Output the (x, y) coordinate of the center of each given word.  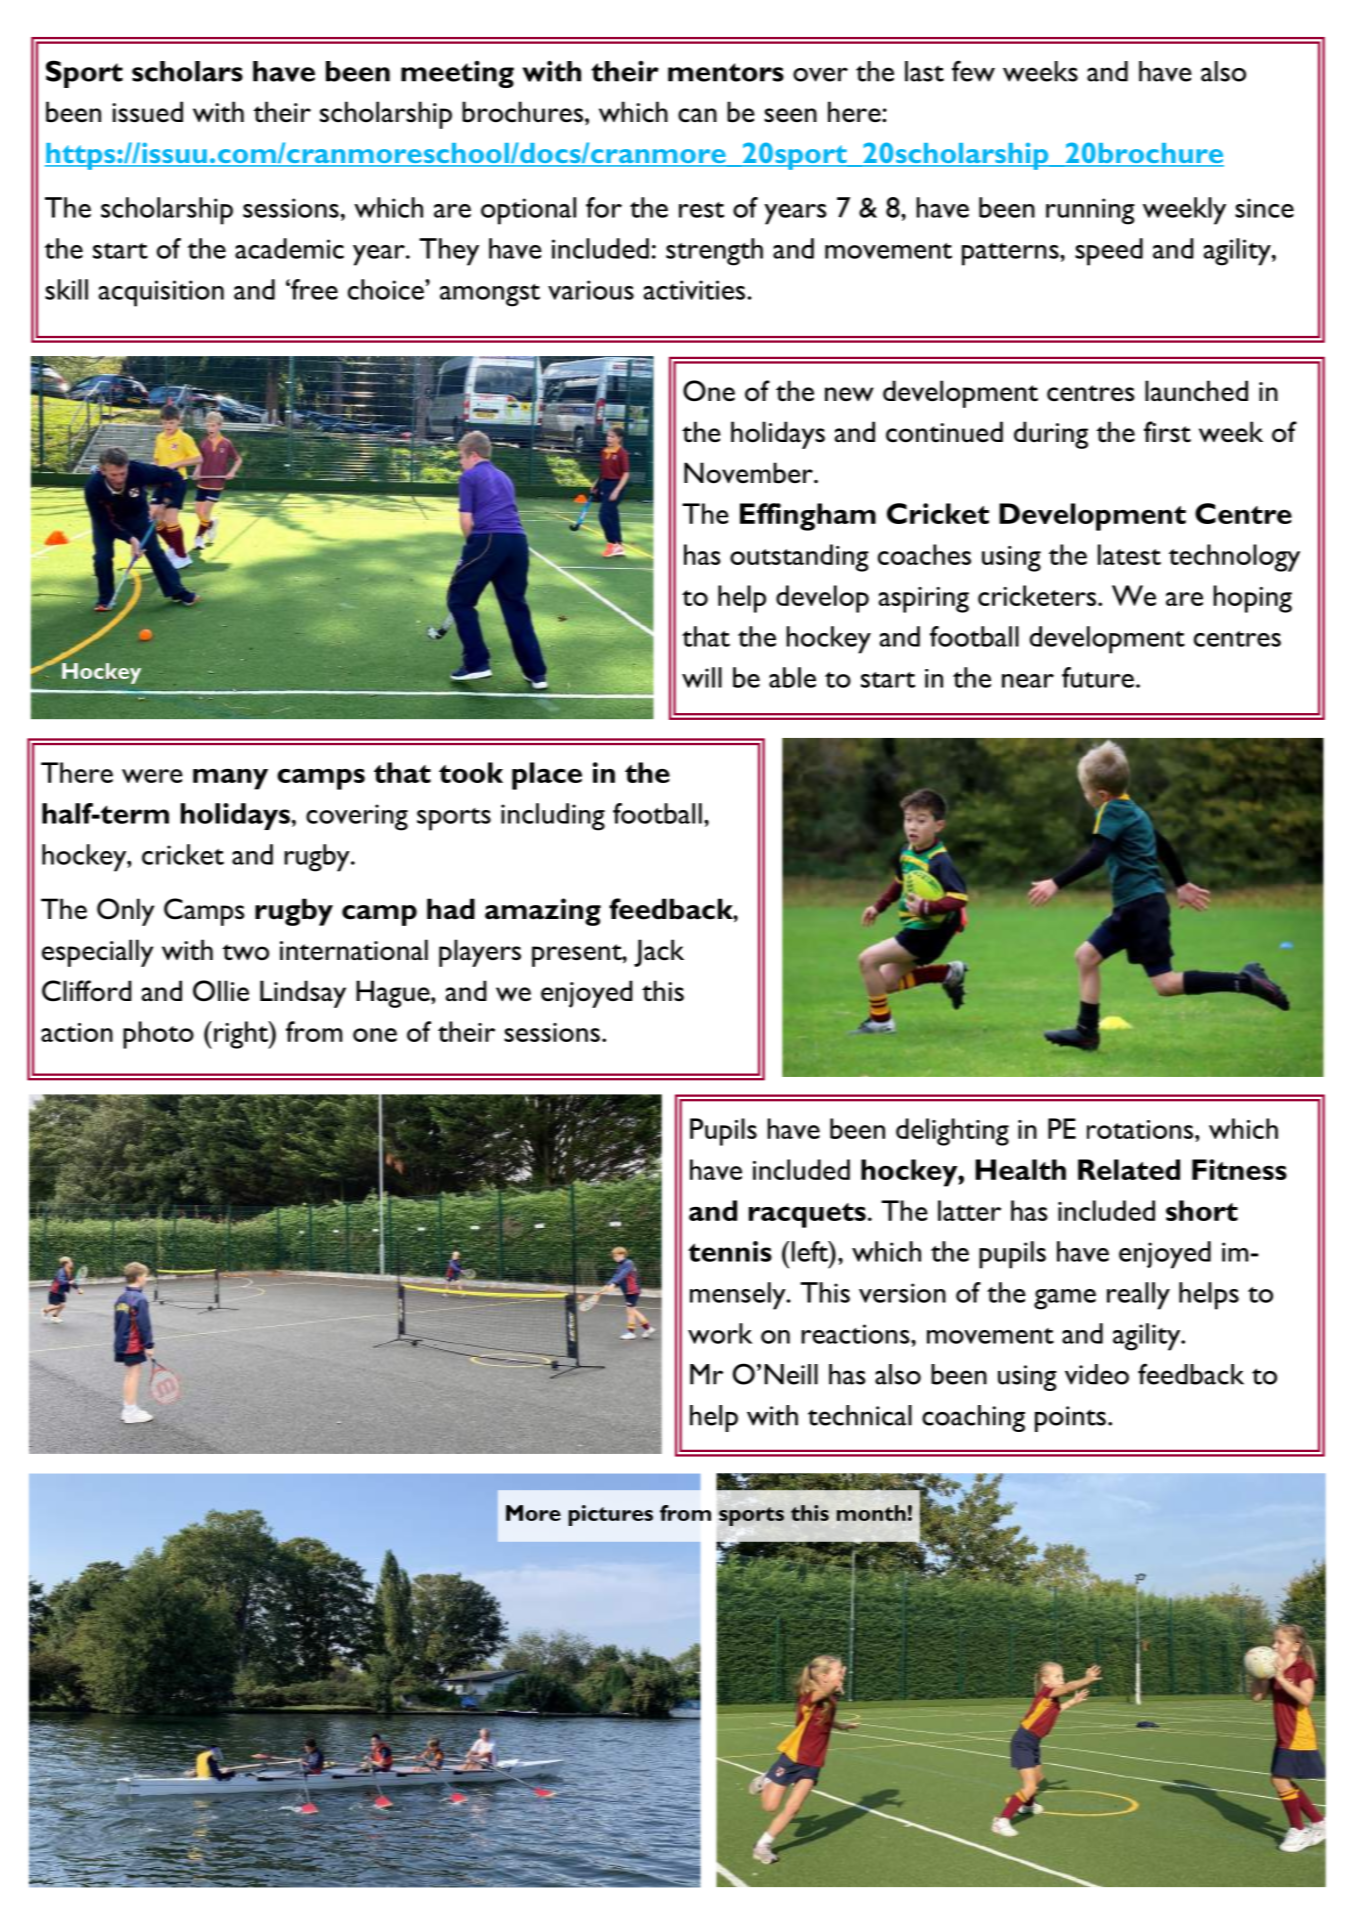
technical (860, 1415)
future (1098, 677)
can (697, 115)
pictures (611, 1515)
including (553, 817)
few (973, 71)
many (230, 779)
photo (158, 1035)
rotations (1140, 1129)
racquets (807, 1215)
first (1167, 432)
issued (147, 112)
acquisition (161, 293)
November (749, 473)
